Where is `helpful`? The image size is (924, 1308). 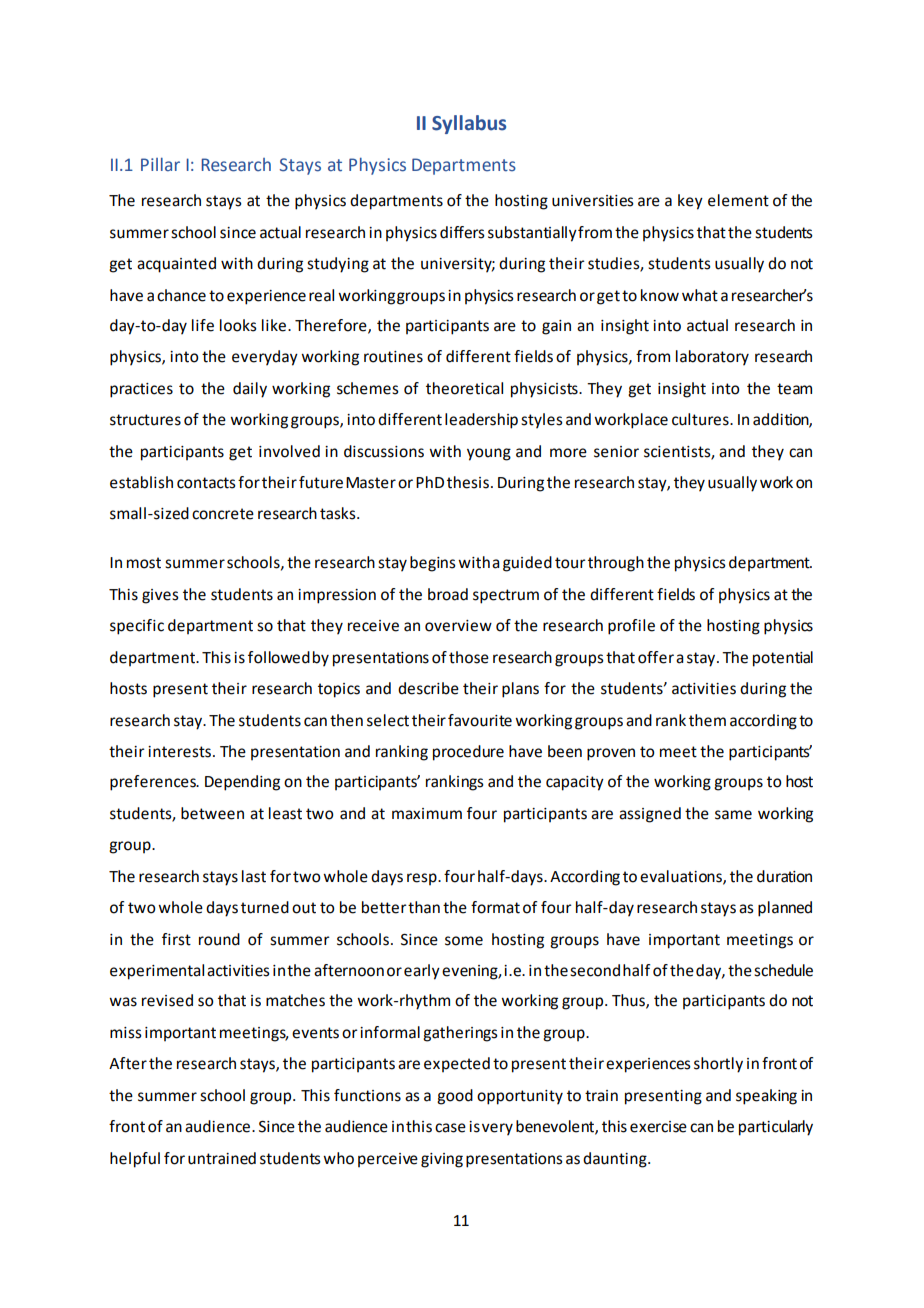
helpful is located at coordinates (135, 1160).
